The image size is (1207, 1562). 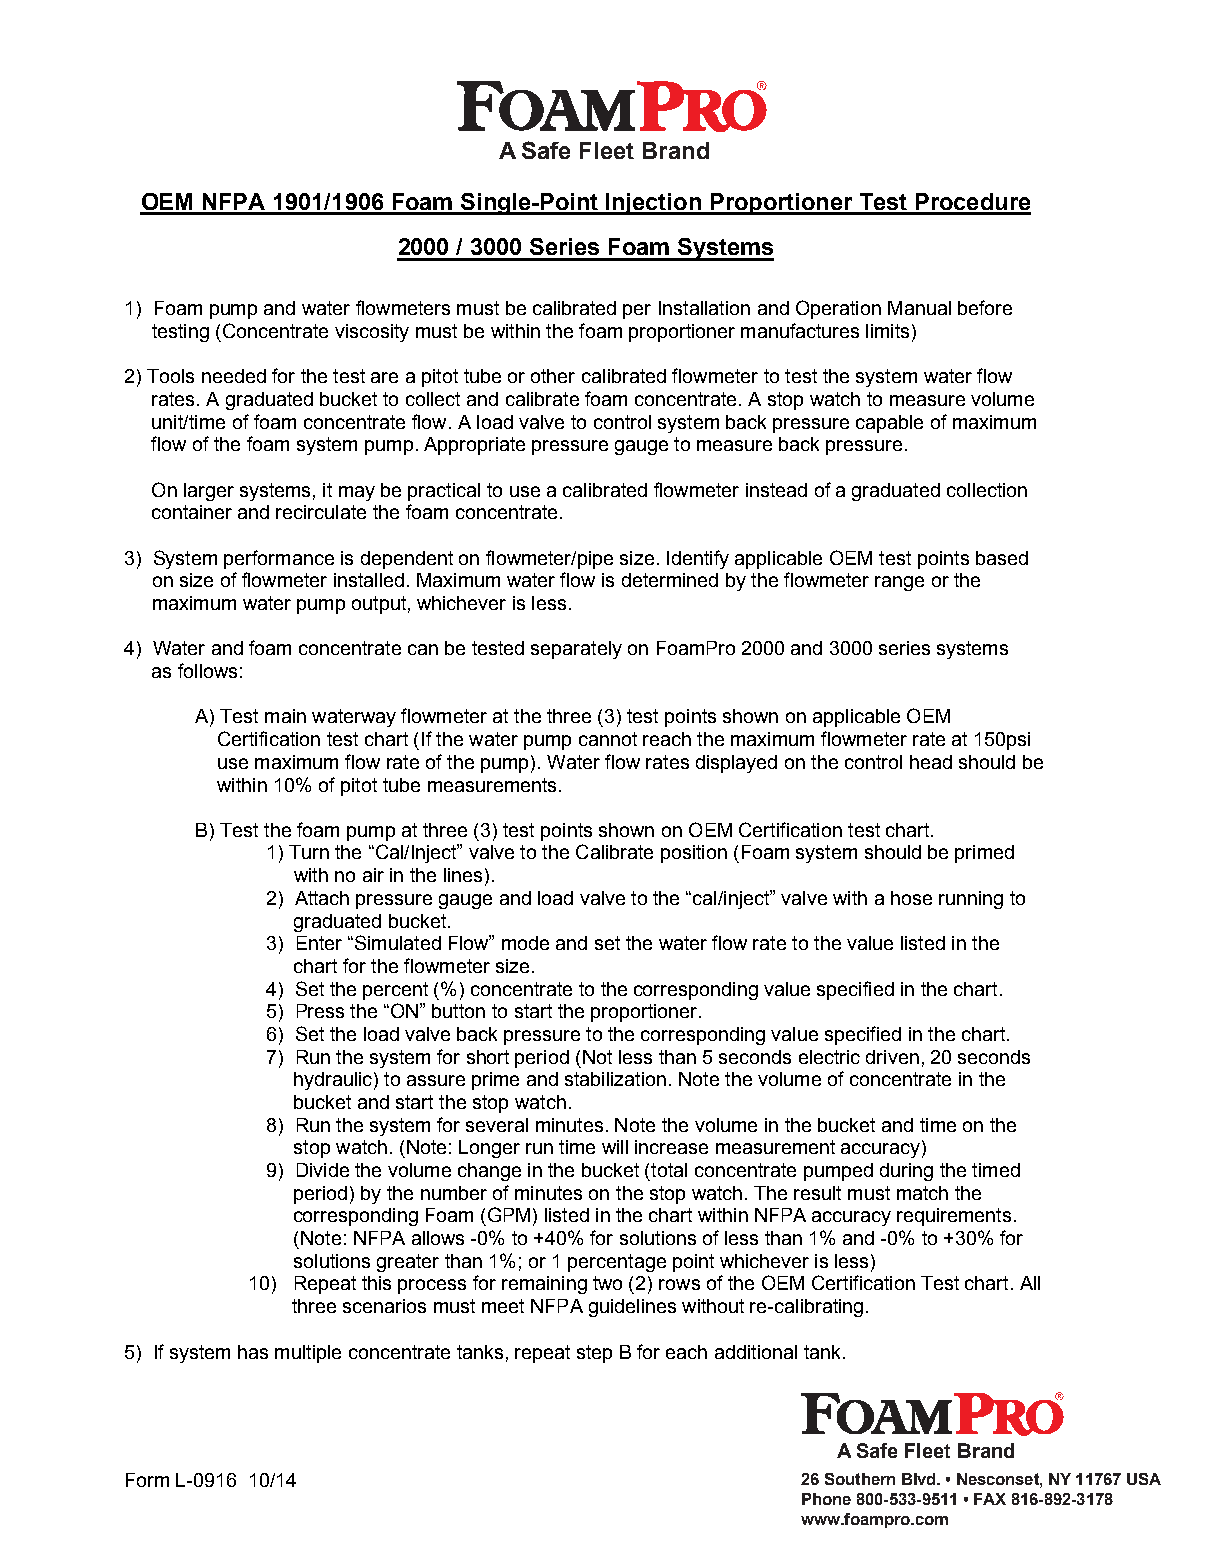 I want to click on Installation, so click(x=704, y=308).
